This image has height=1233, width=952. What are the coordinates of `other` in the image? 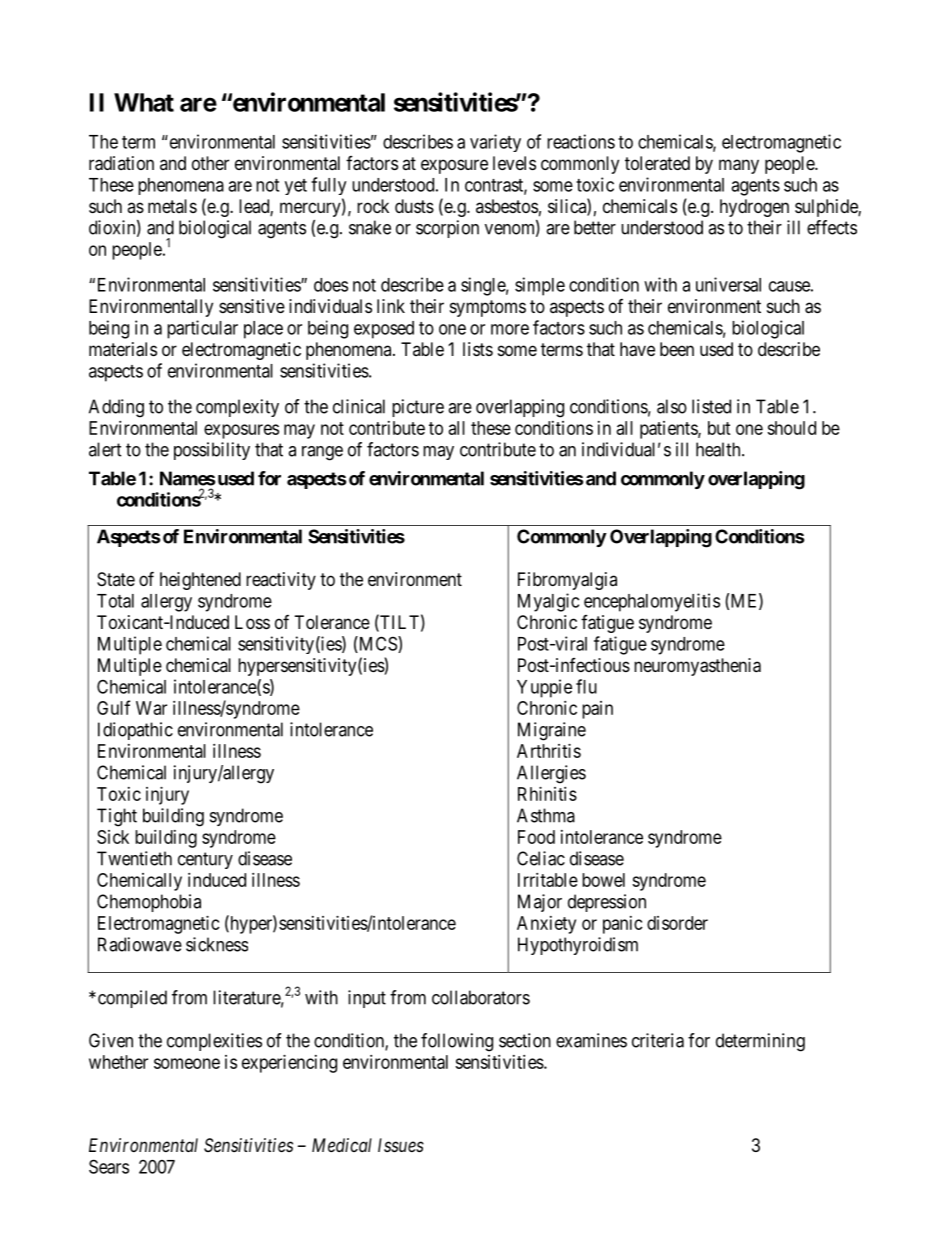 It's located at (210, 163).
